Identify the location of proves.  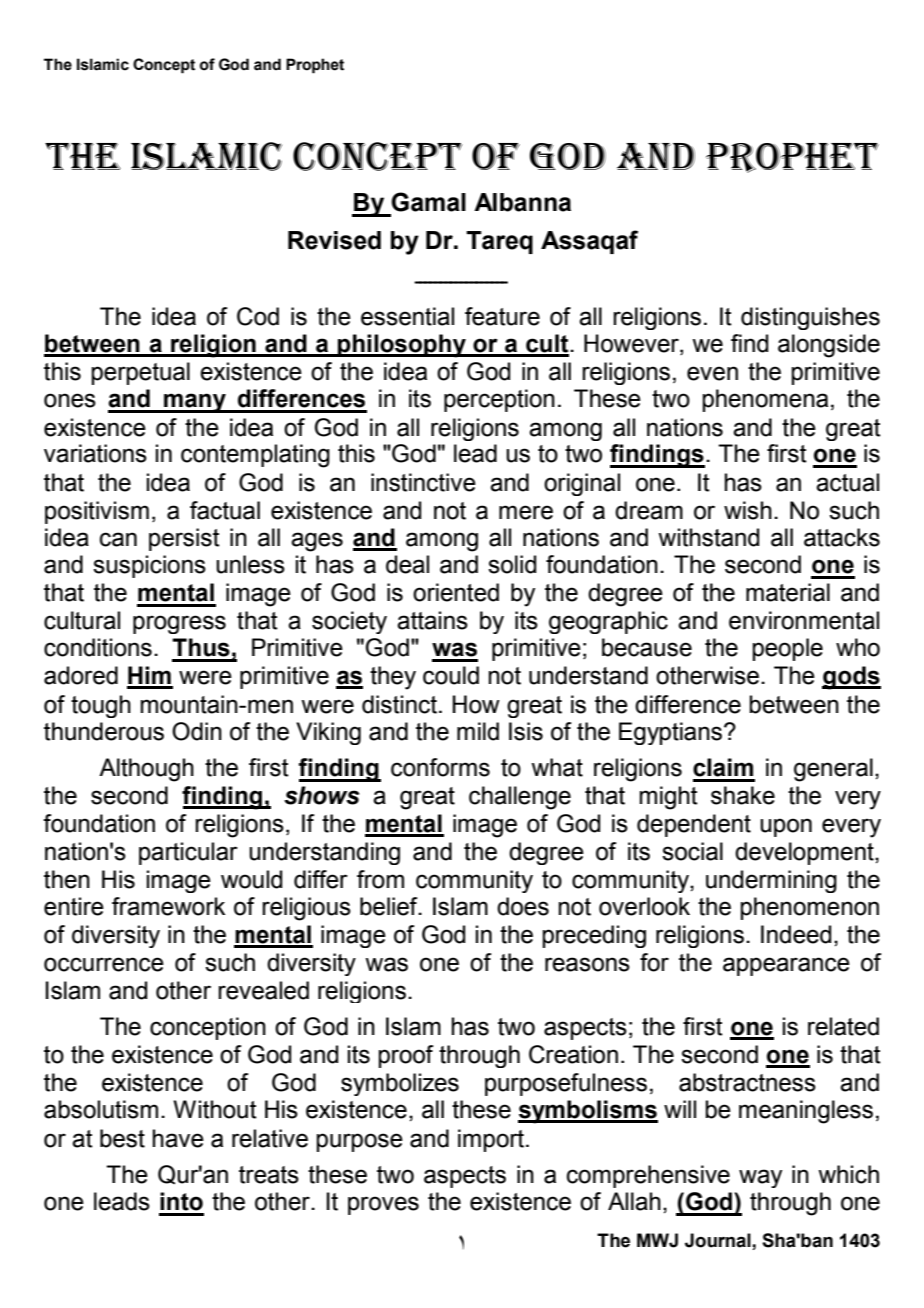
(383, 1205).
